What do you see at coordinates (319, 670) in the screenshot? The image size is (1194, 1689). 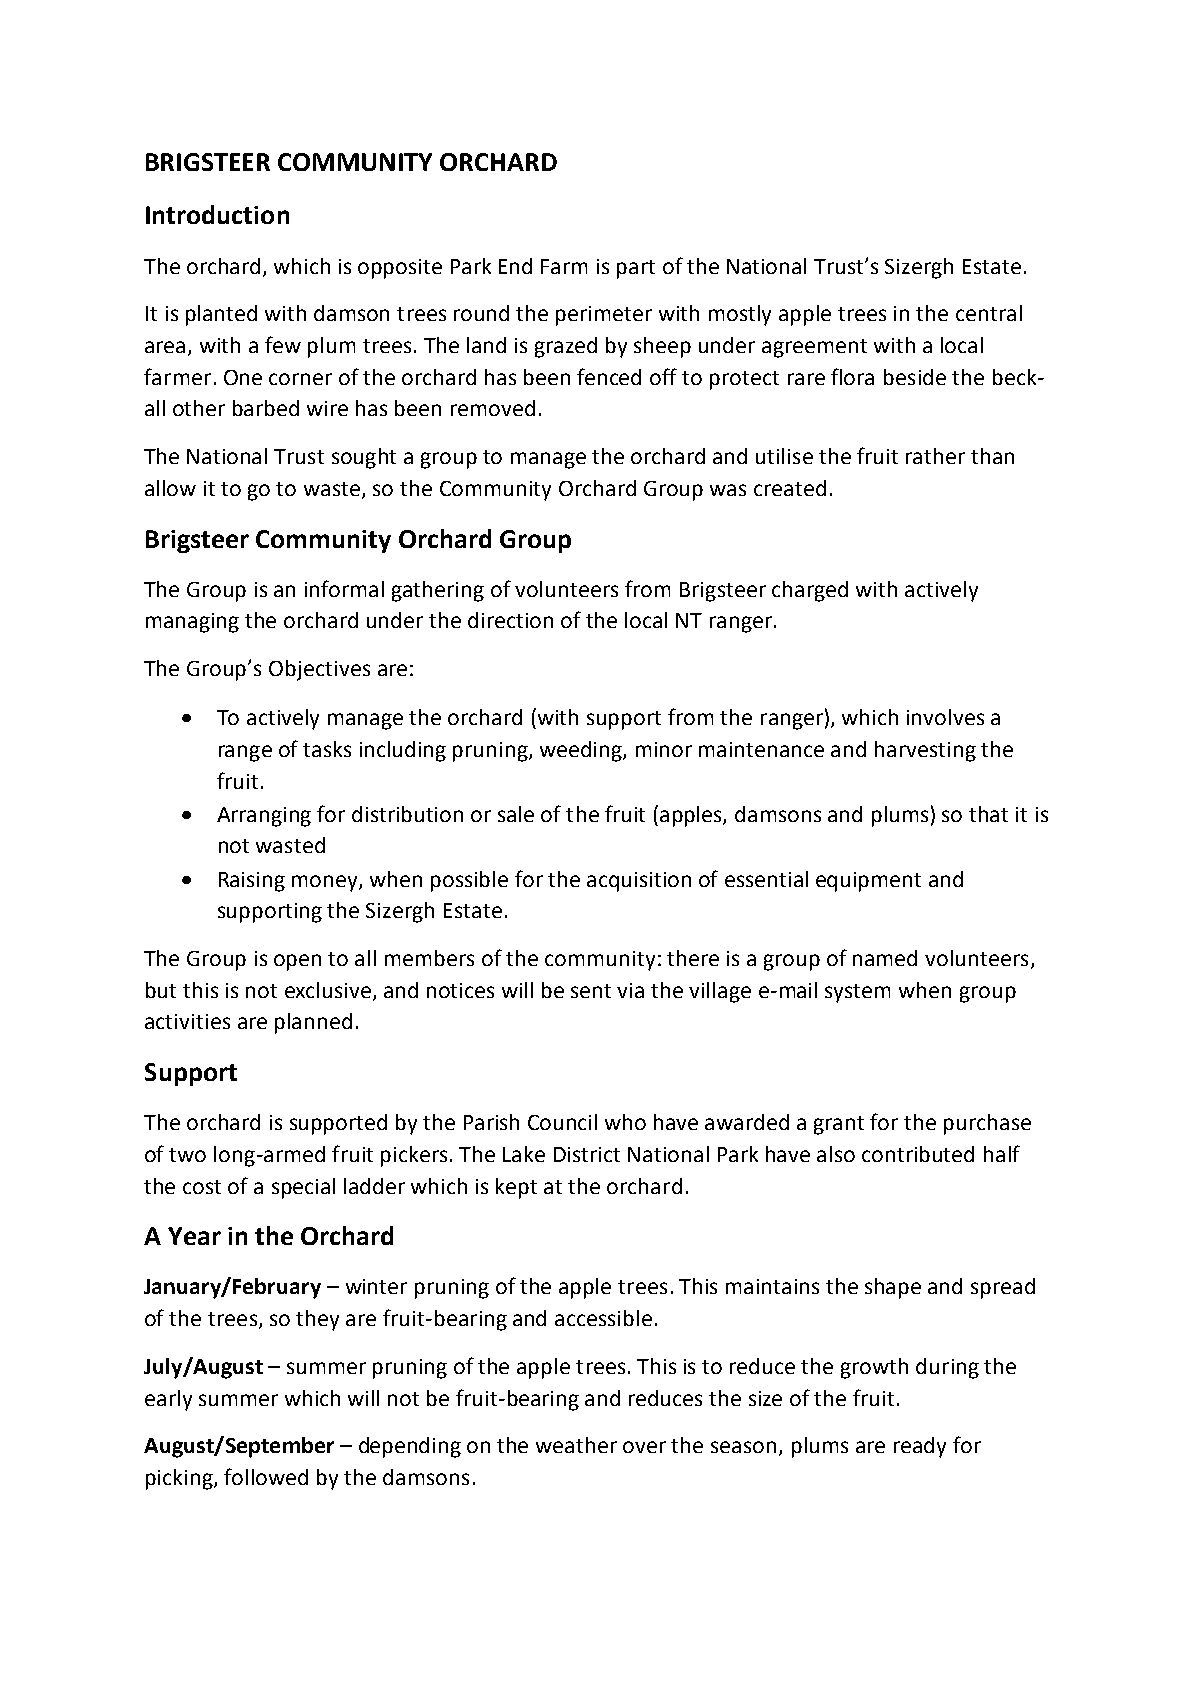 I see `Objectives` at bounding box center [319, 670].
